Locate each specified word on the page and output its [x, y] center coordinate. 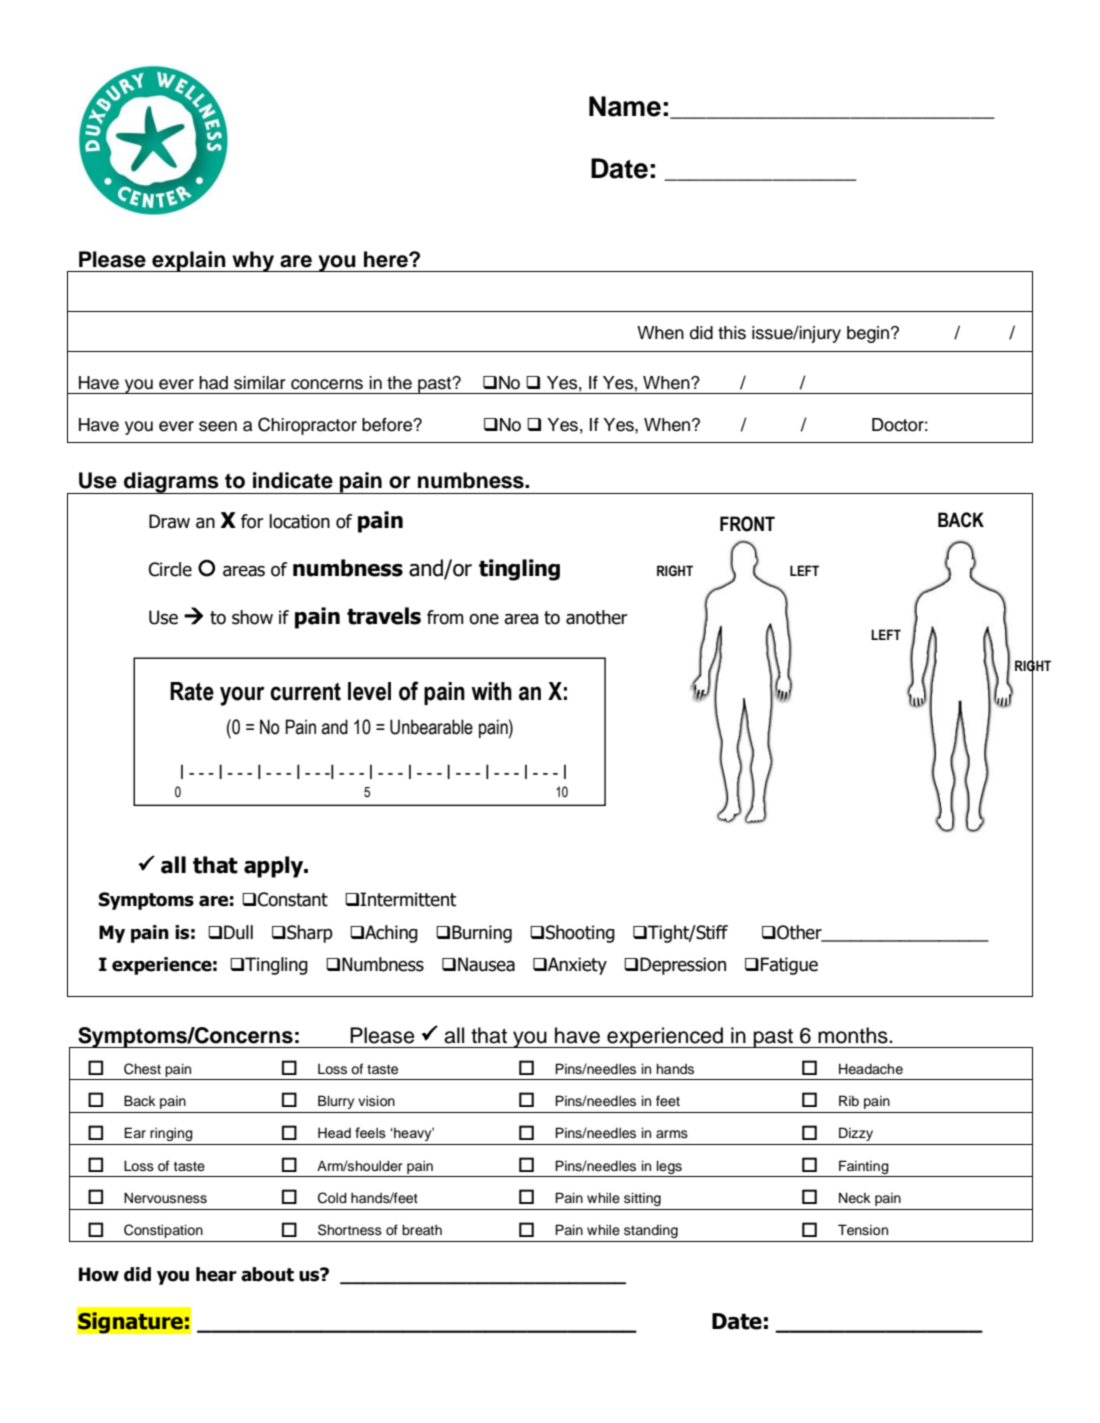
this [732, 333]
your [242, 696]
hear [216, 1274]
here [387, 259]
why [253, 261]
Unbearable [431, 727]
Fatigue [789, 966]
